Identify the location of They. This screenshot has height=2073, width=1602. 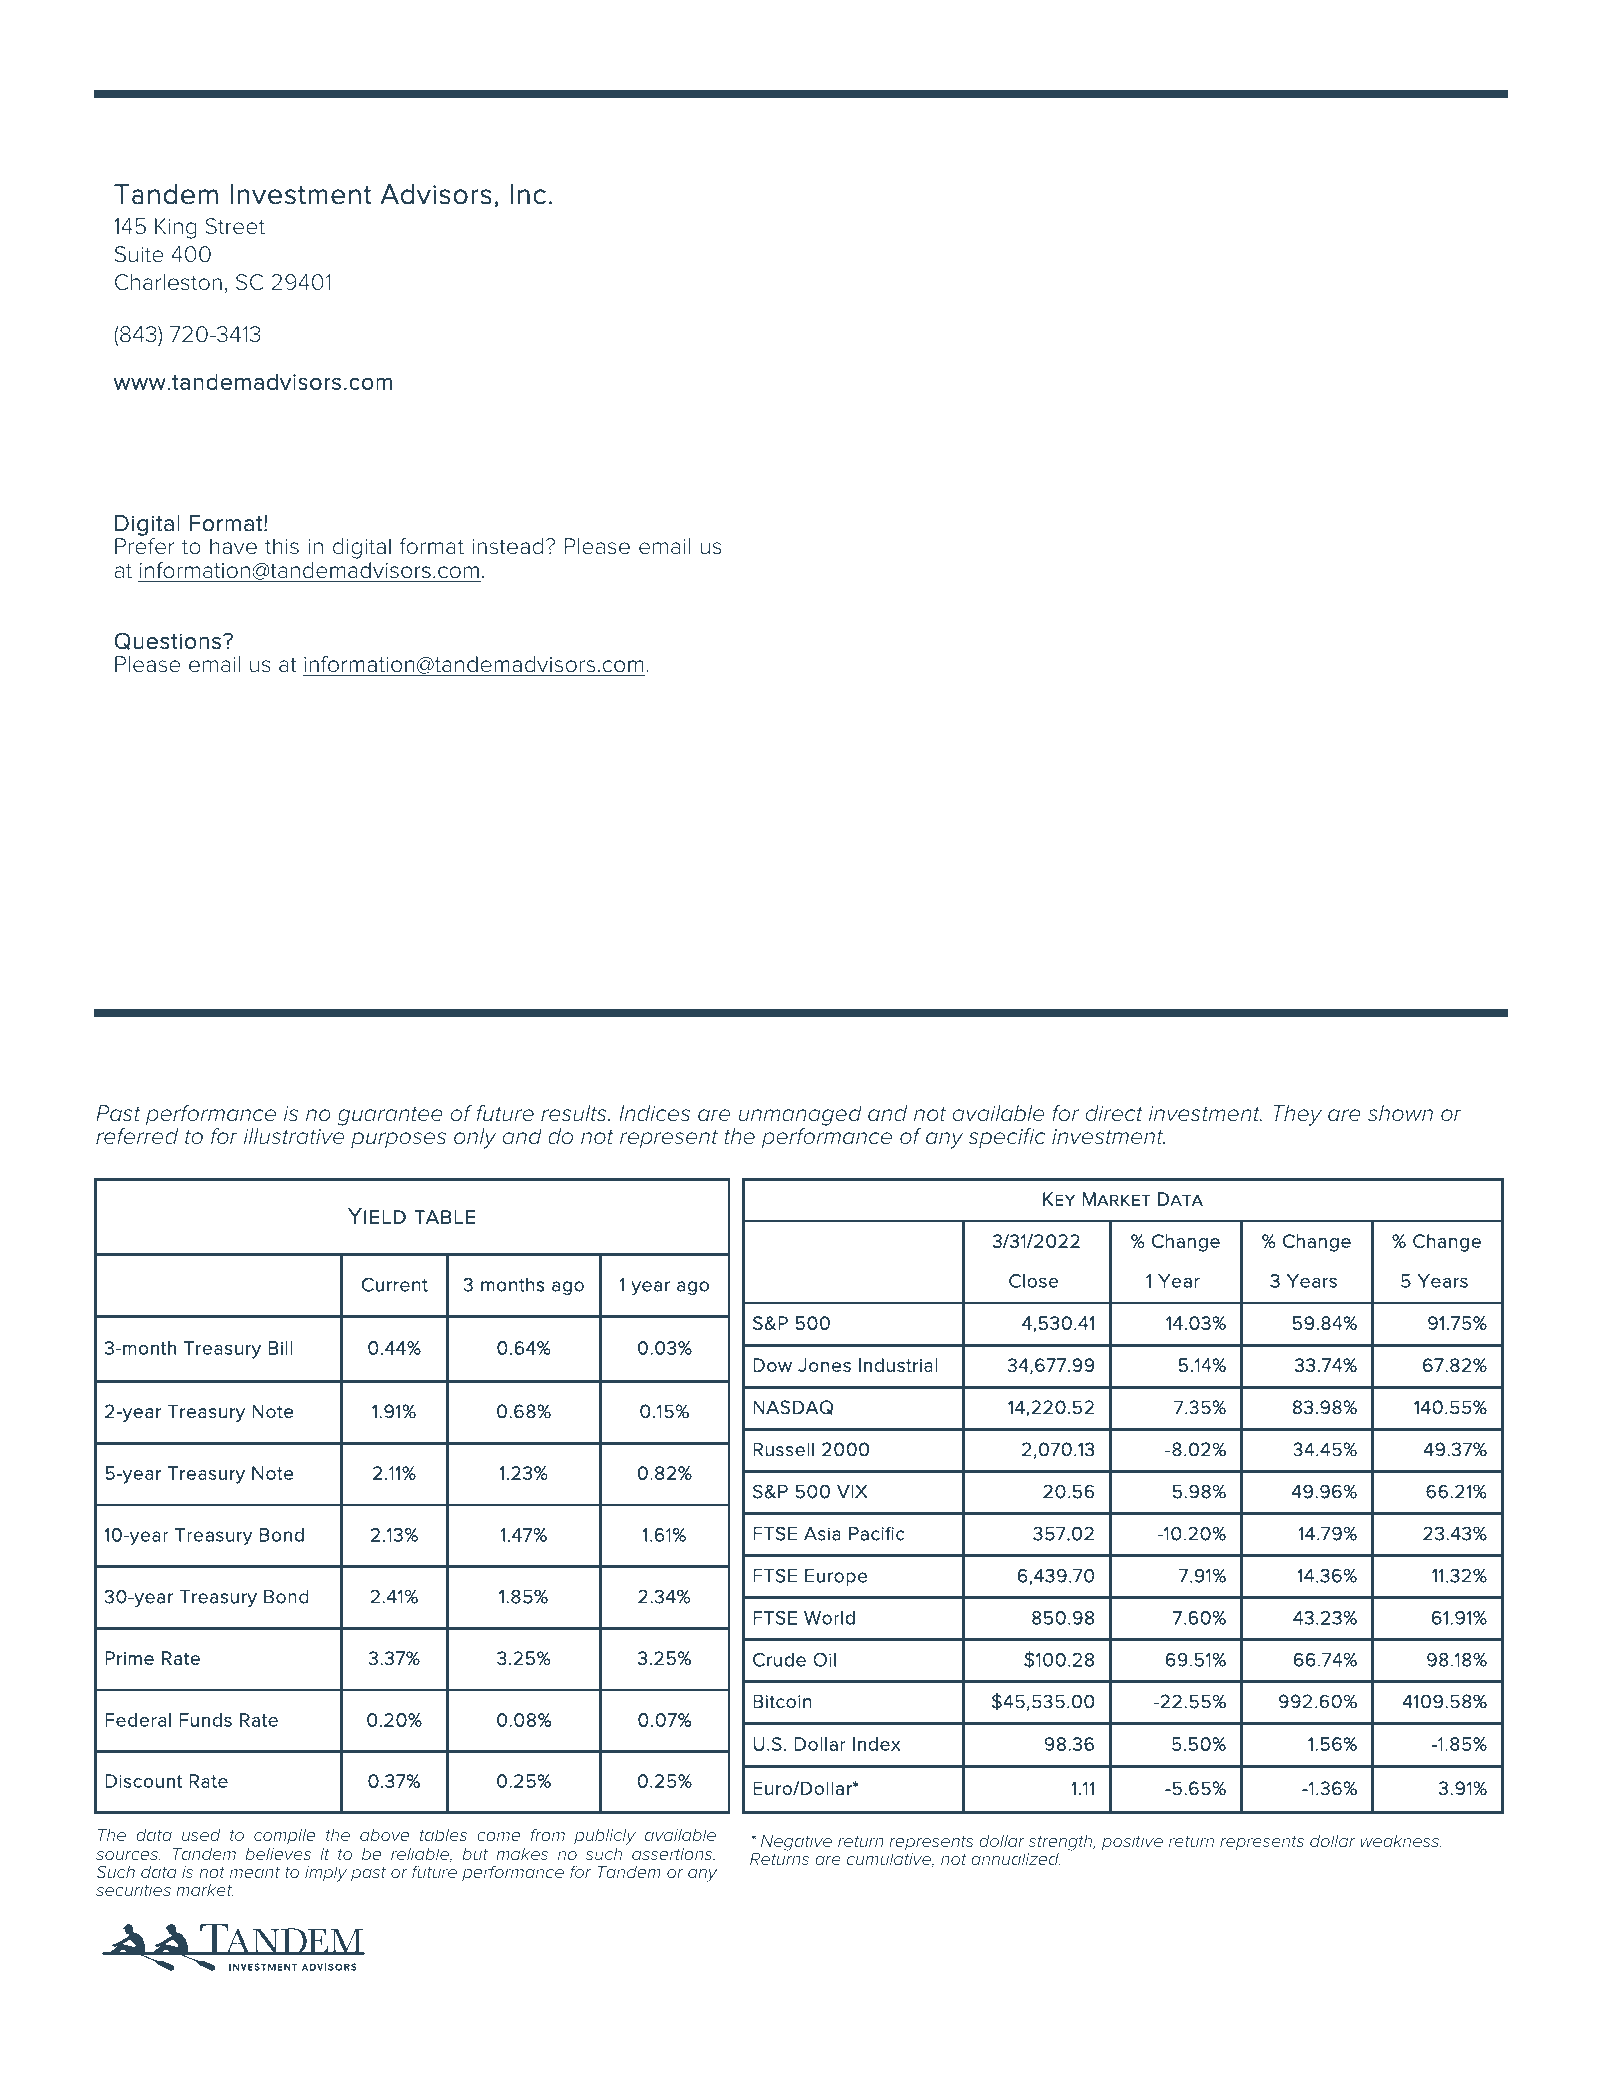
(1297, 1115).
